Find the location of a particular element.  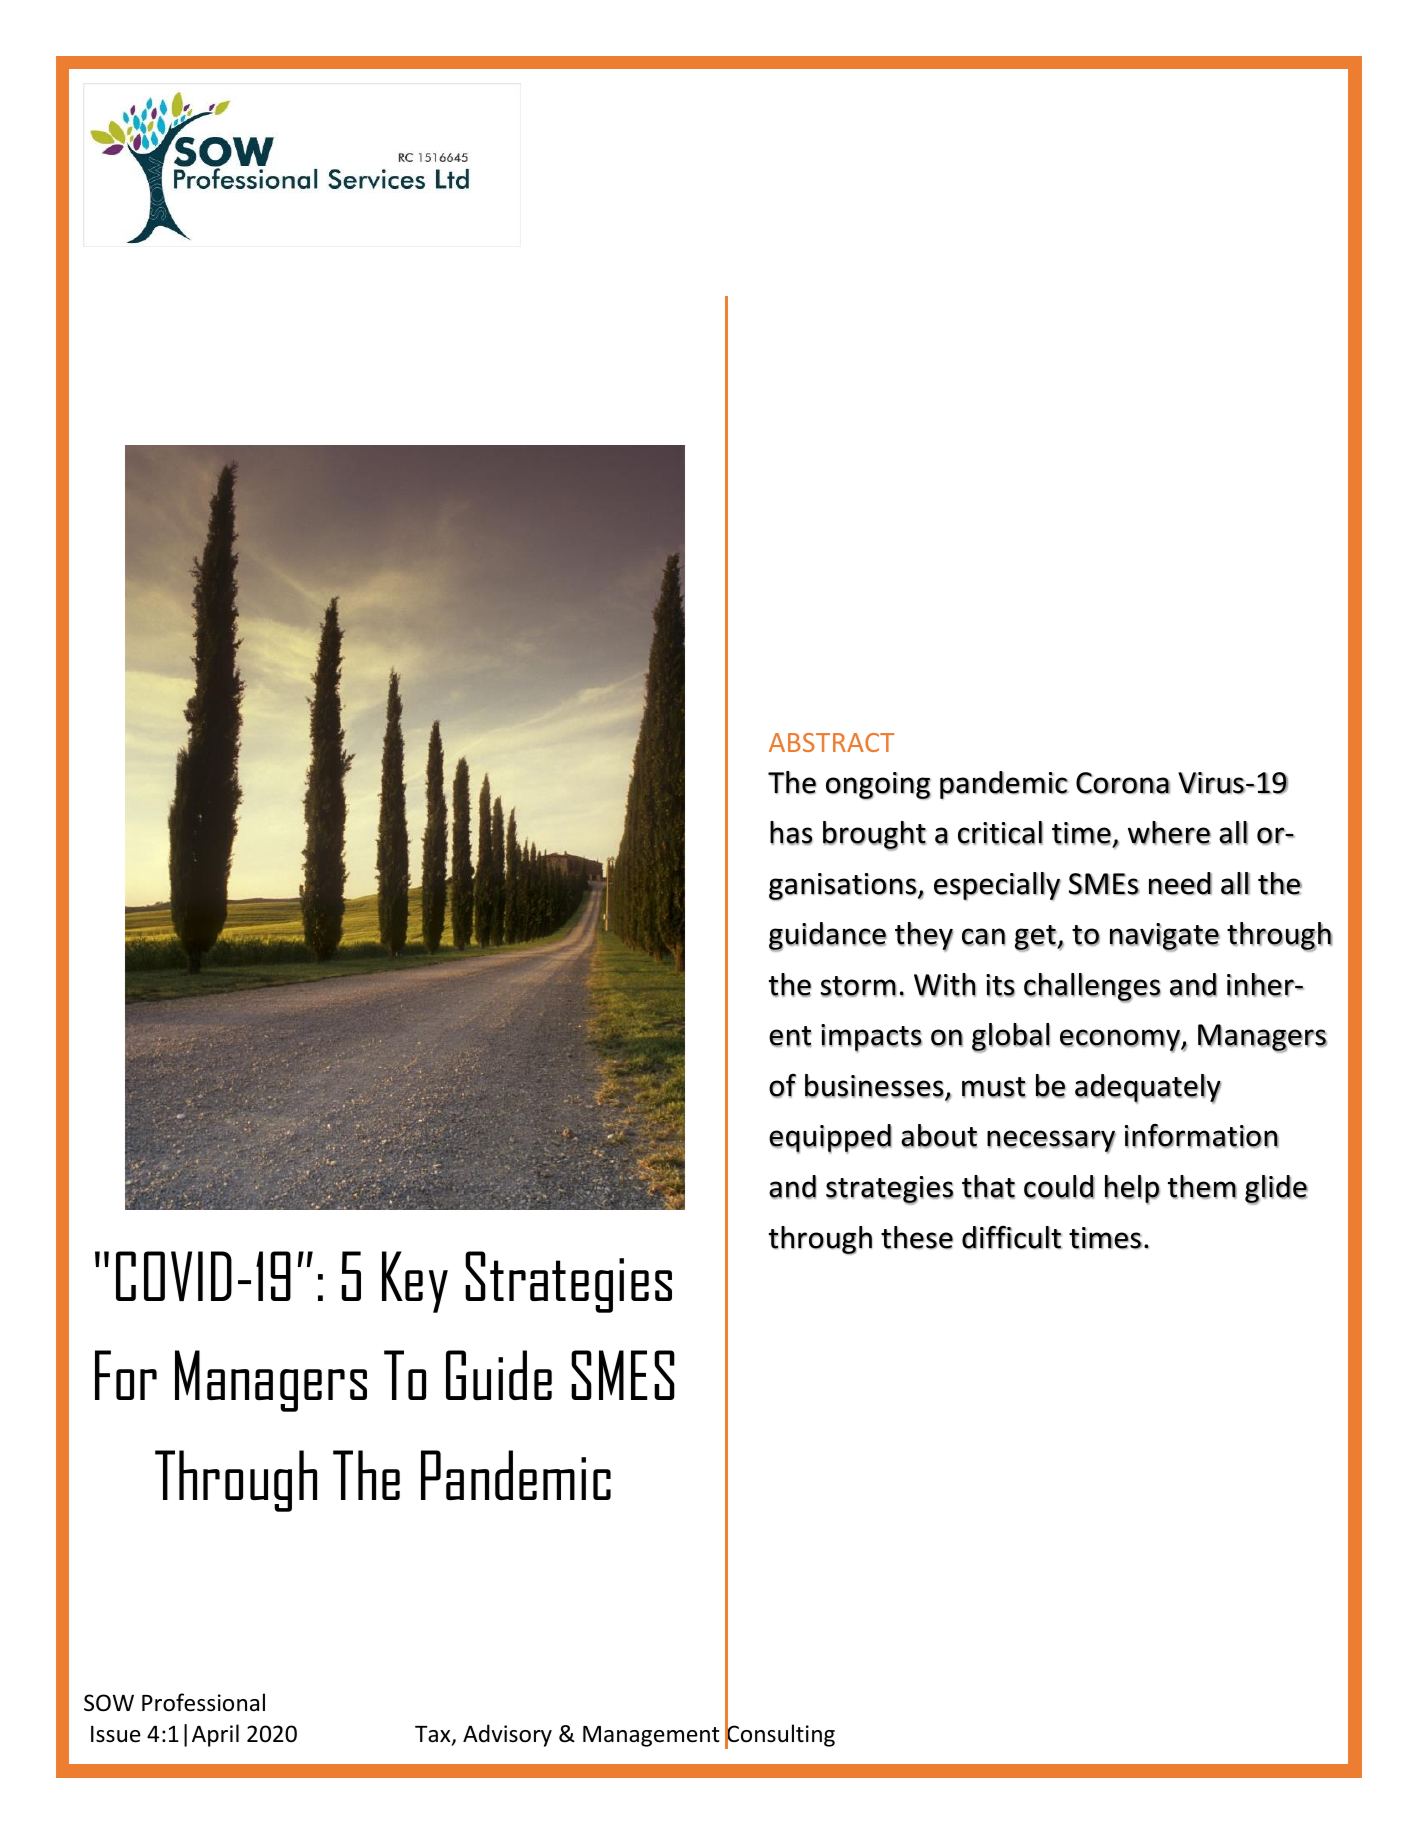

challenges is located at coordinates (1092, 988).
